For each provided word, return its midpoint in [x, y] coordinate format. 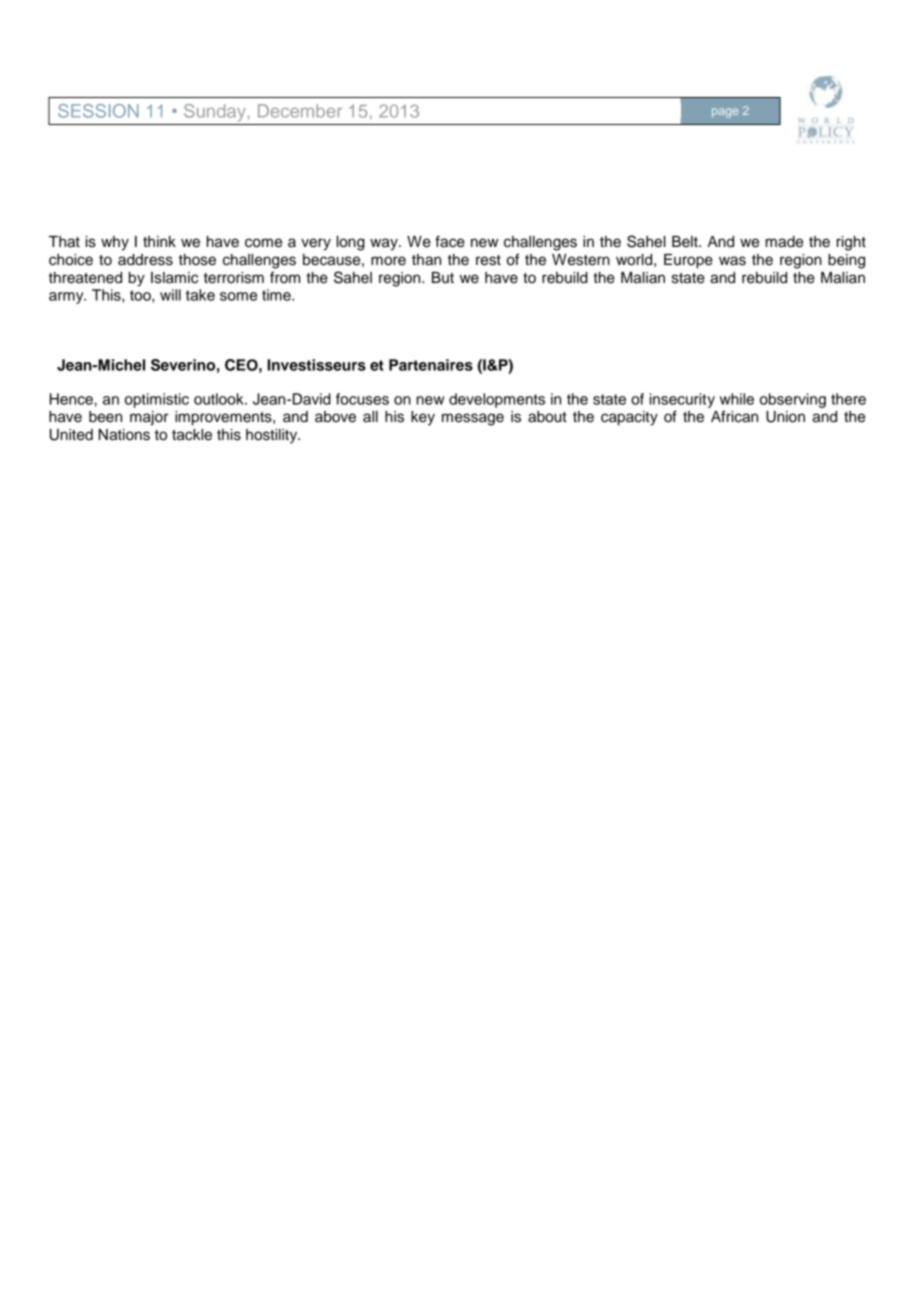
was [732, 261]
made [784, 242]
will [170, 295]
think [159, 241]
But [443, 278]
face [450, 241]
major [149, 418]
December [300, 111]
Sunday [216, 112]
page [725, 113]
